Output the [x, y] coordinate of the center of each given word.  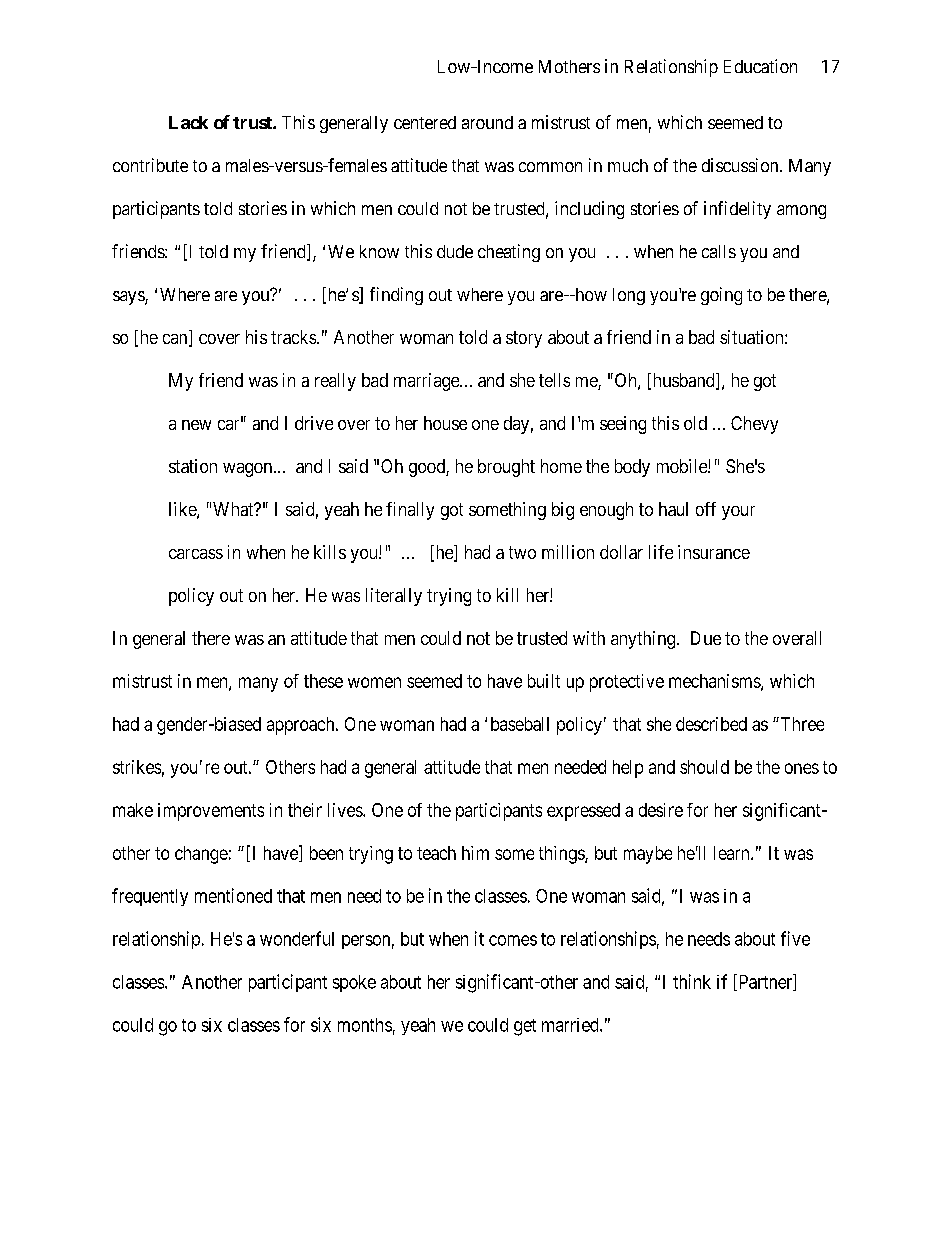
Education [760, 66]
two [522, 552]
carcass [196, 554]
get [525, 1027]
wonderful [297, 938]
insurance [714, 552]
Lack [188, 122]
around [487, 122]
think [692, 981]
